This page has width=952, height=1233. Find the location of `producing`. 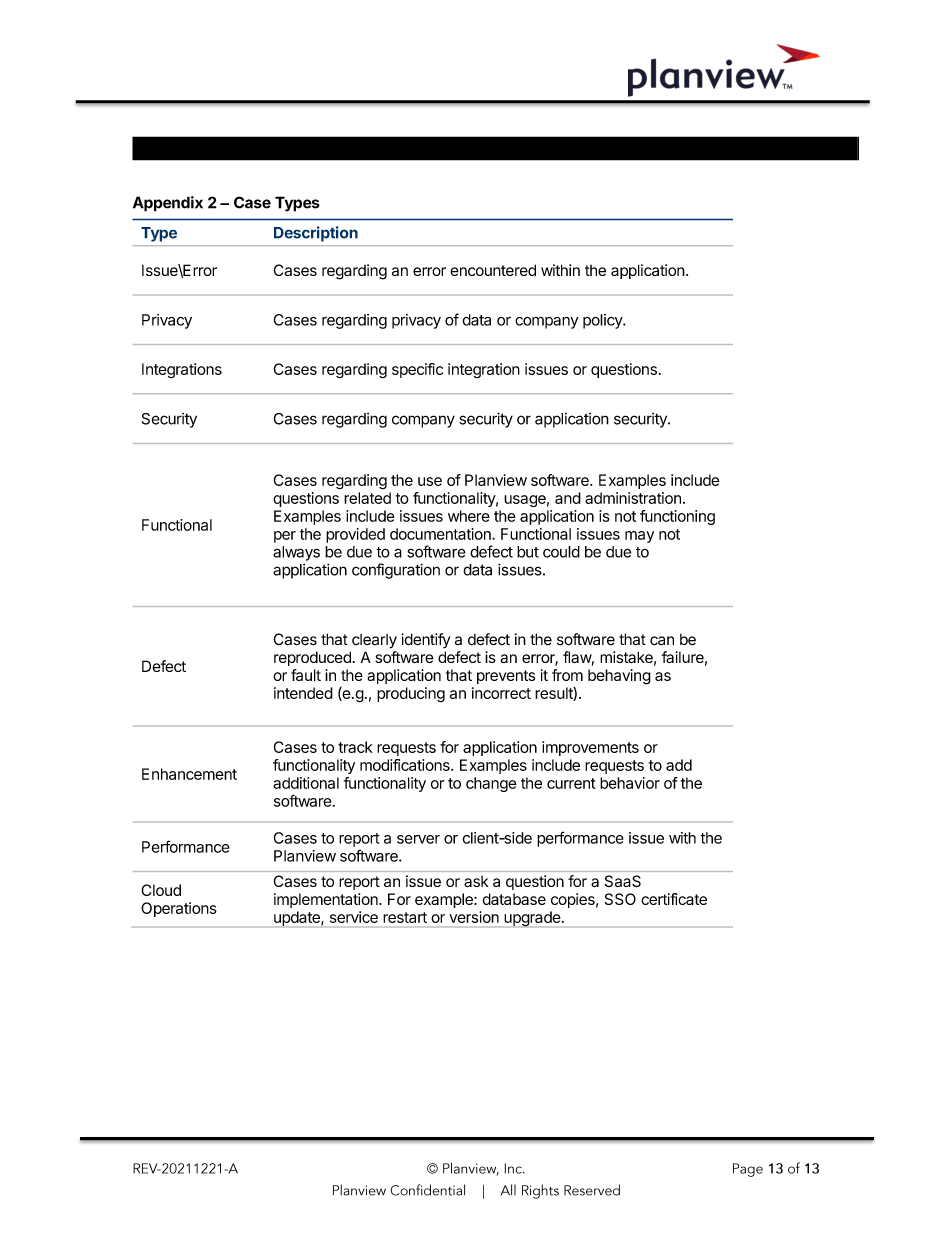

producing is located at coordinates (411, 694).
